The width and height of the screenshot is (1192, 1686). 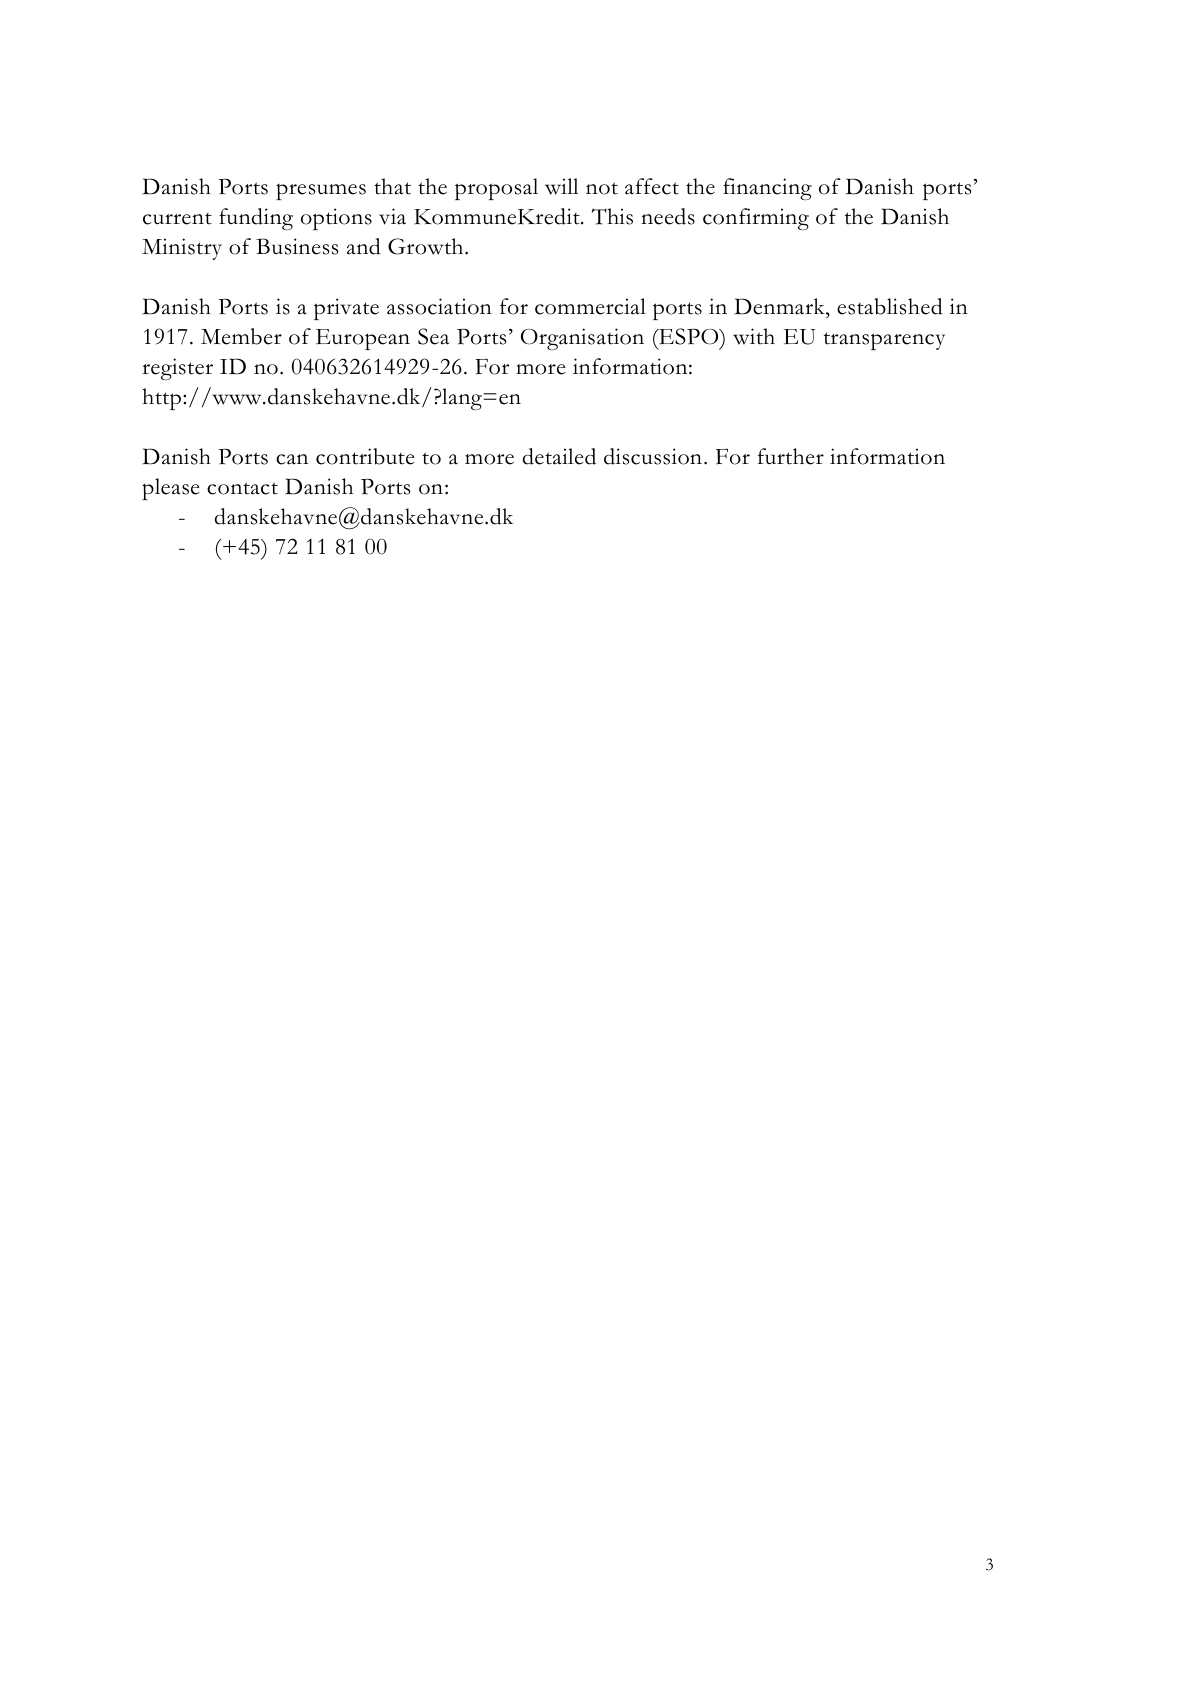 What do you see at coordinates (177, 369) in the screenshot?
I see `register` at bounding box center [177, 369].
